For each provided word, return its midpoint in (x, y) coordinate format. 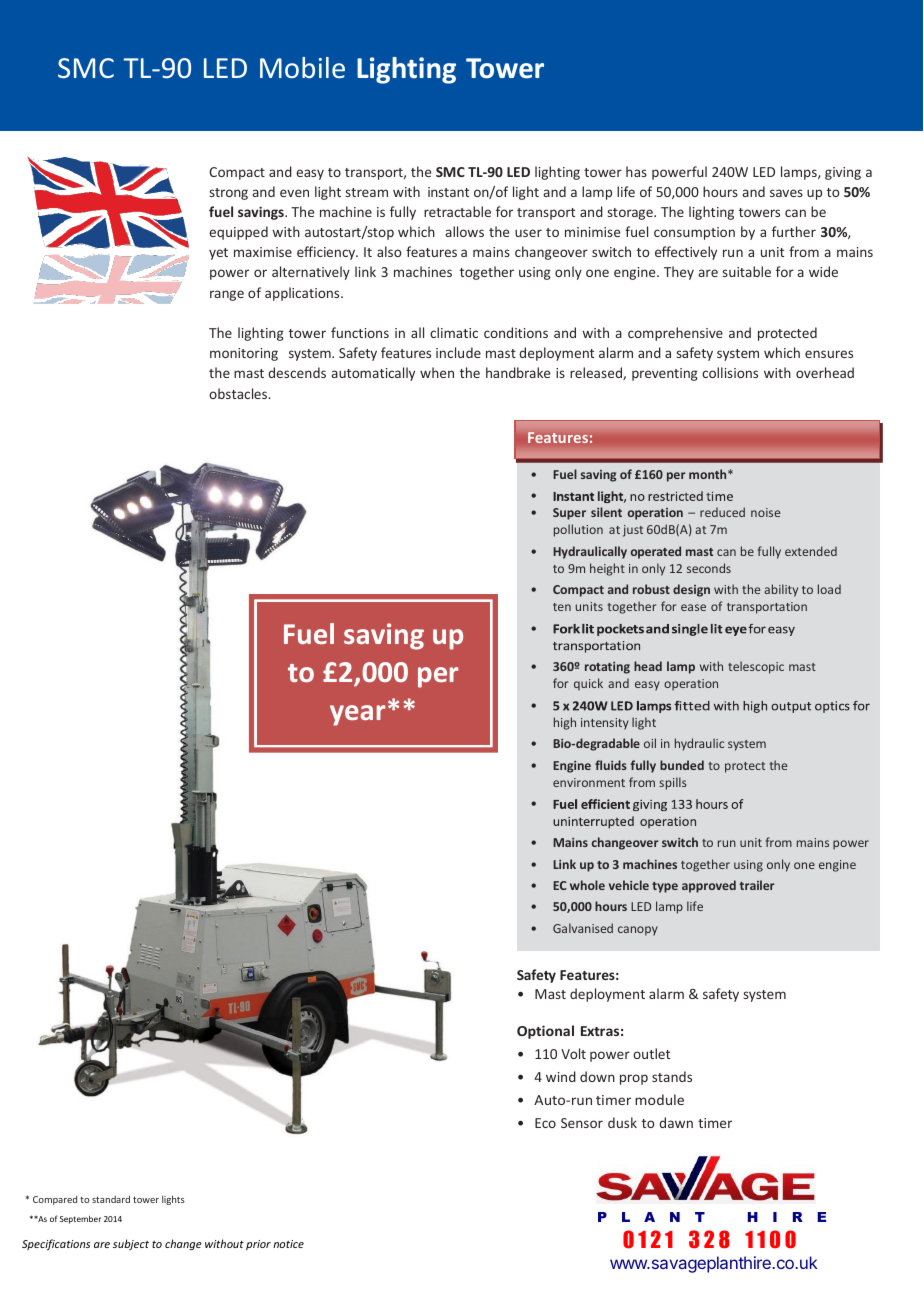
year (357, 715)
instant (448, 192)
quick (588, 684)
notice (288, 1244)
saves (786, 193)
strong (229, 194)
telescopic (756, 667)
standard (111, 1199)
